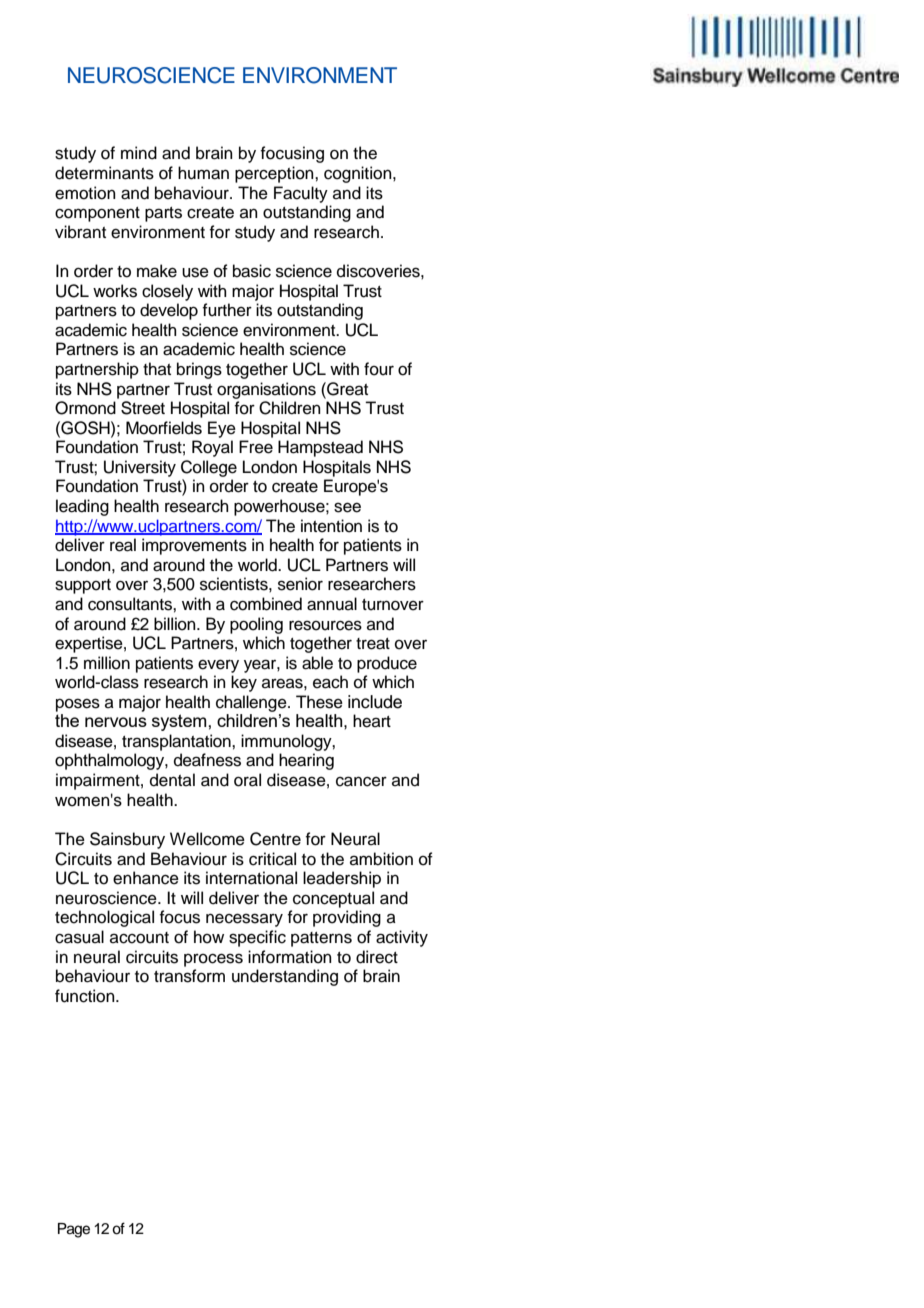 The image size is (924, 1308). What do you see at coordinates (203, 173) in the screenshot?
I see `human` at bounding box center [203, 173].
